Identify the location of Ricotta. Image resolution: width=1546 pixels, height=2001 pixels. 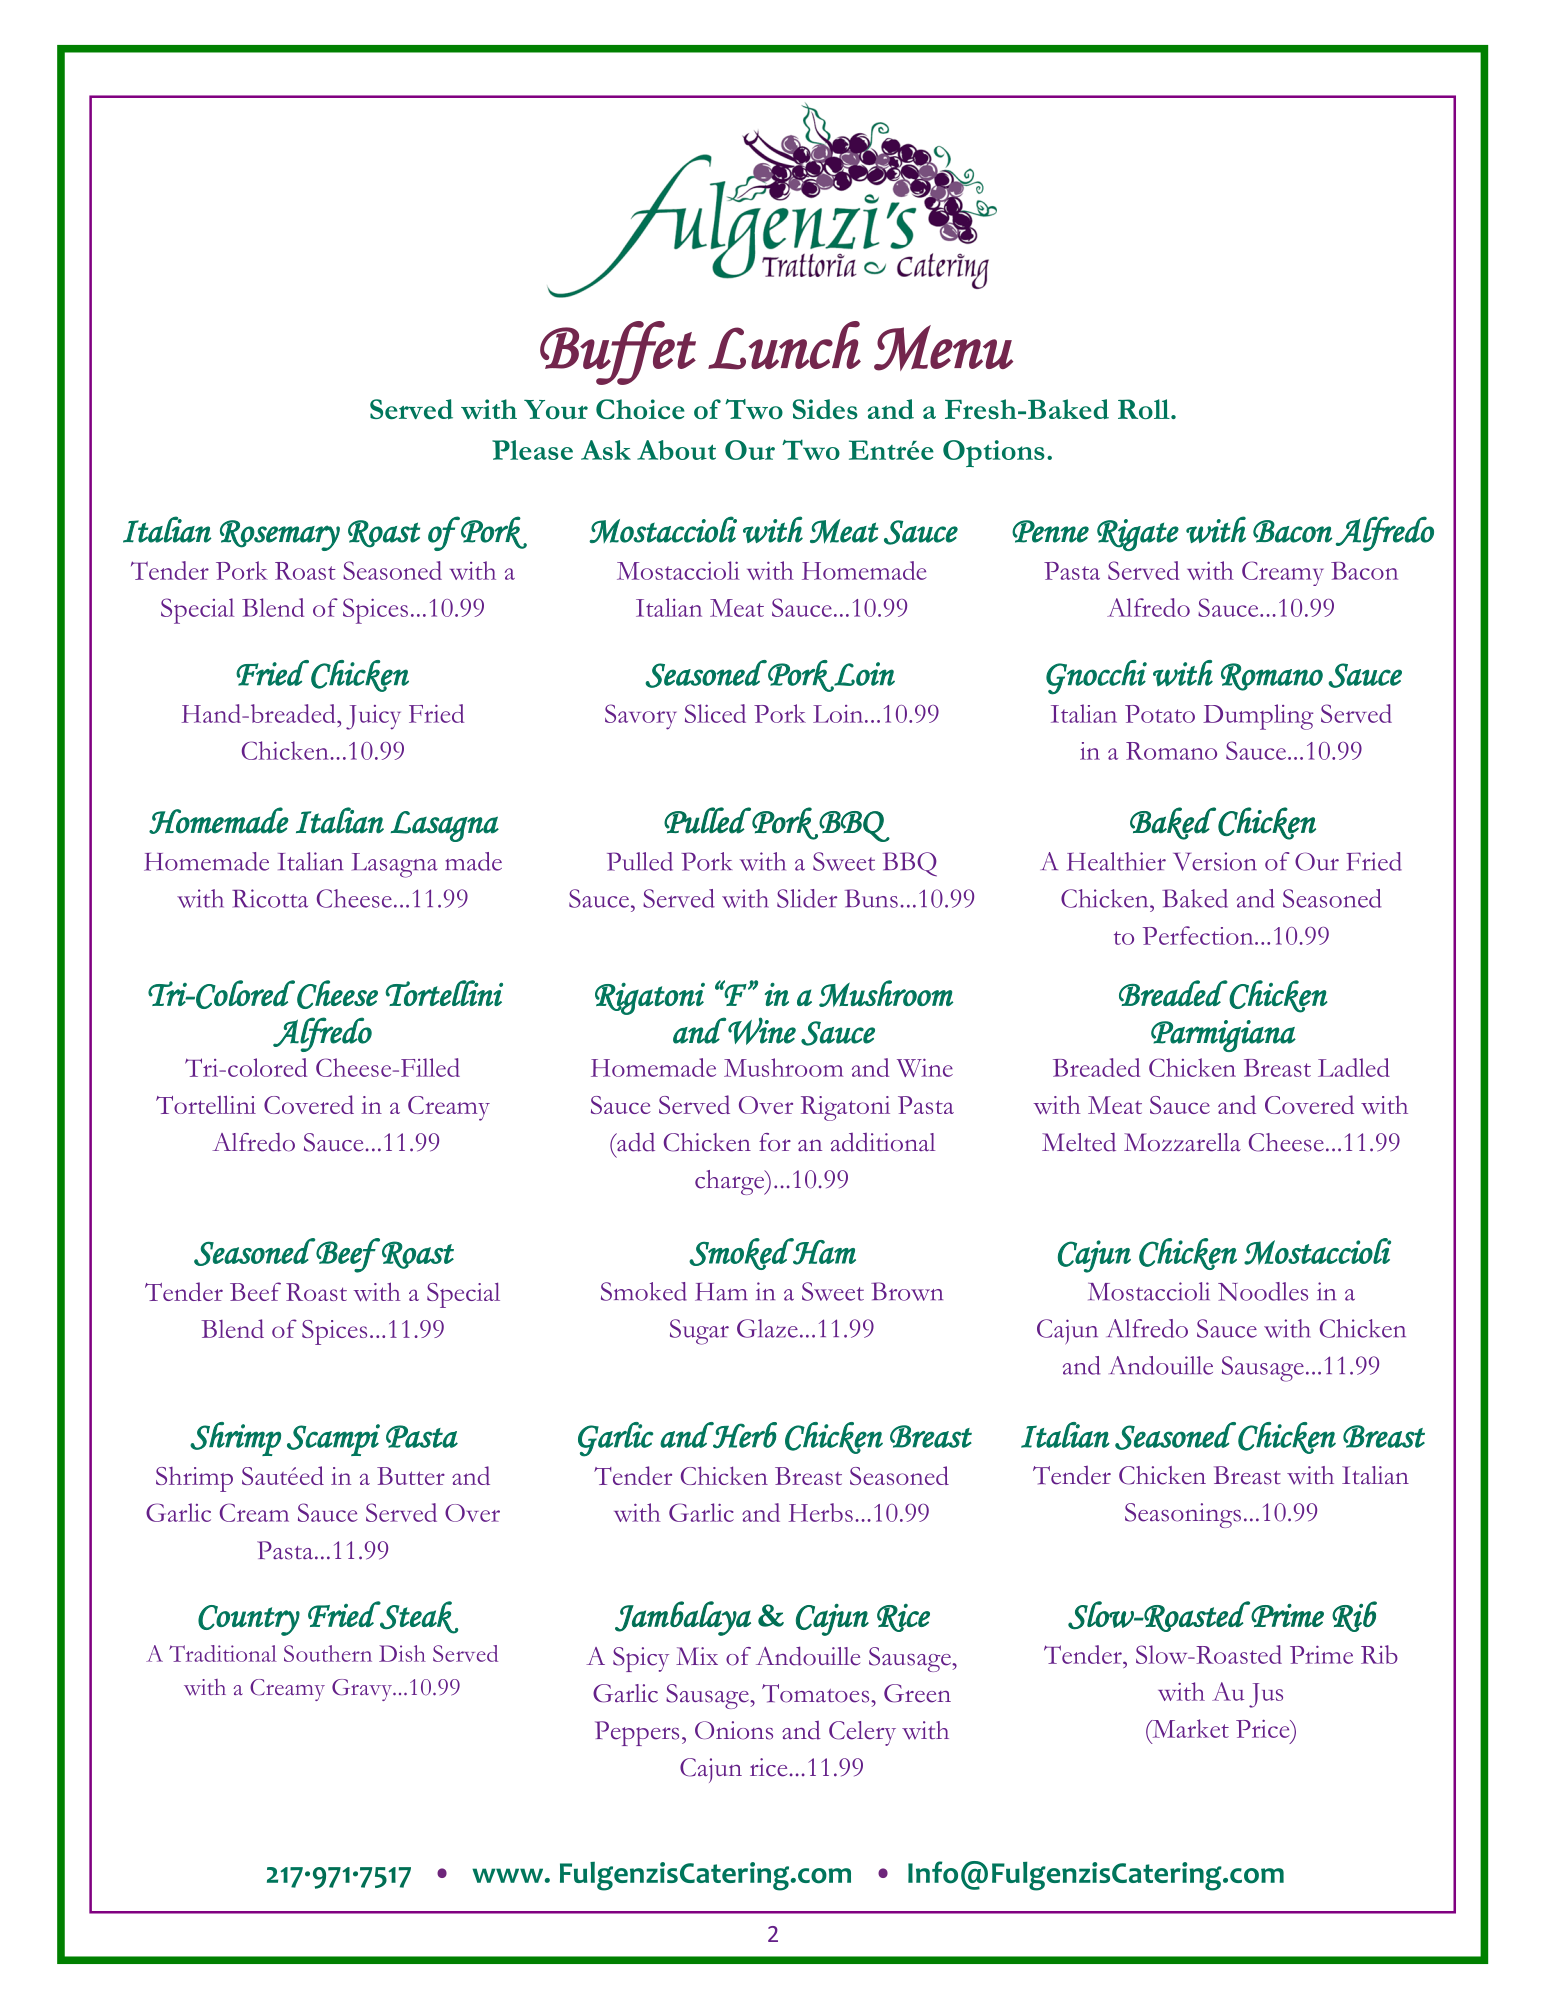
(270, 898).
